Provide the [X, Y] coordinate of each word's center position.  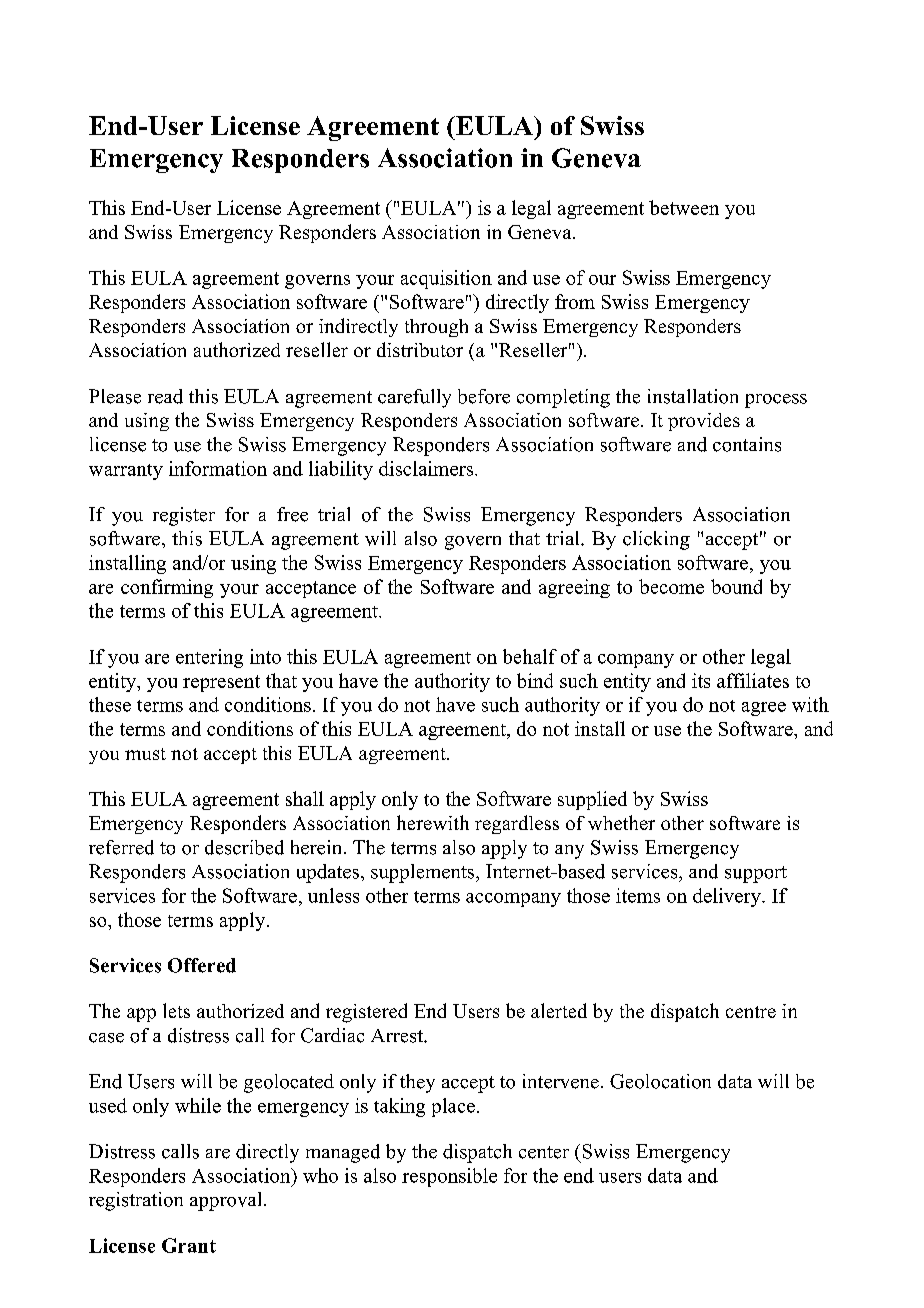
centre [751, 1012]
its [701, 680]
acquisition [446, 279]
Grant [189, 1245]
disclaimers [427, 468]
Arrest [398, 1036]
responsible [449, 1177]
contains [747, 444]
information [218, 468]
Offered [202, 965]
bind [535, 680]
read [165, 396]
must [145, 754]
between [684, 207]
